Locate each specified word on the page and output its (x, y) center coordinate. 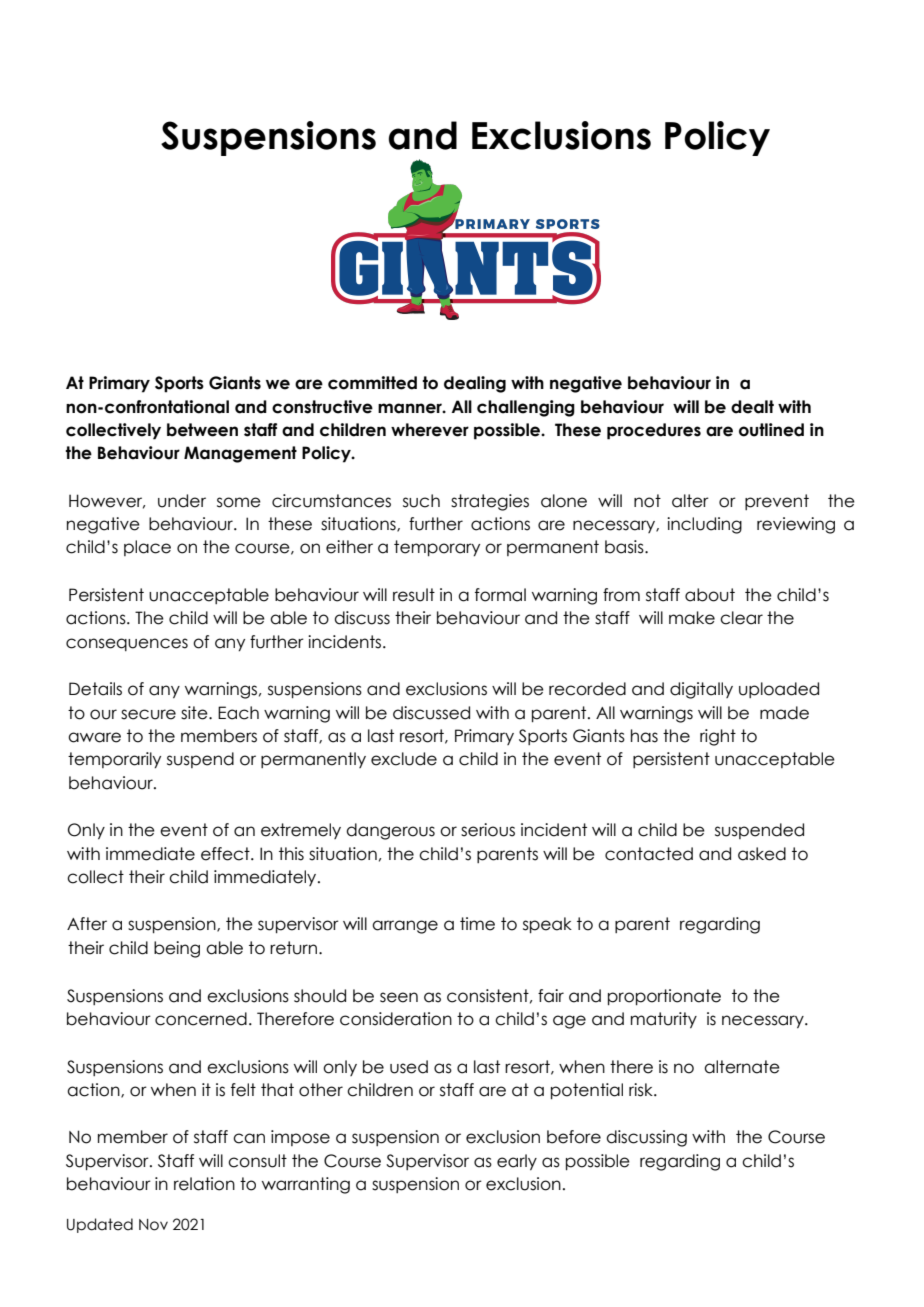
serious (488, 830)
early (517, 1162)
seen (399, 997)
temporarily (114, 760)
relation (204, 1184)
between (202, 430)
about (710, 595)
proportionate (664, 997)
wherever (430, 430)
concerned (201, 1019)
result (414, 595)
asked (762, 854)
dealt (752, 407)
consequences (127, 644)
